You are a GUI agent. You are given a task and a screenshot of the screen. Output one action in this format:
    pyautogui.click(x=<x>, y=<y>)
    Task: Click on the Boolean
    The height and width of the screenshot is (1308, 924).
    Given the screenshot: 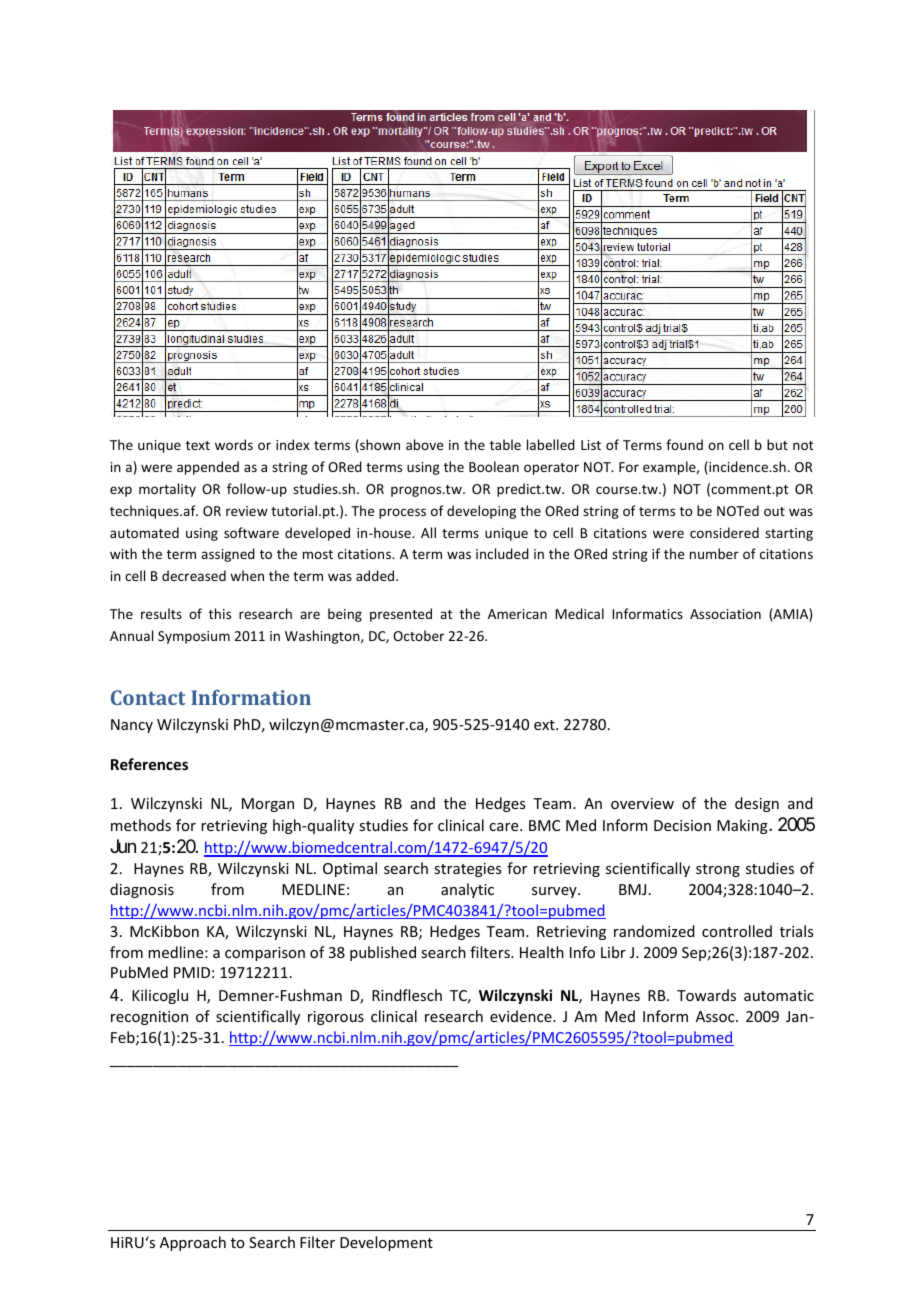 What is the action you would take?
    pyautogui.click(x=494, y=466)
